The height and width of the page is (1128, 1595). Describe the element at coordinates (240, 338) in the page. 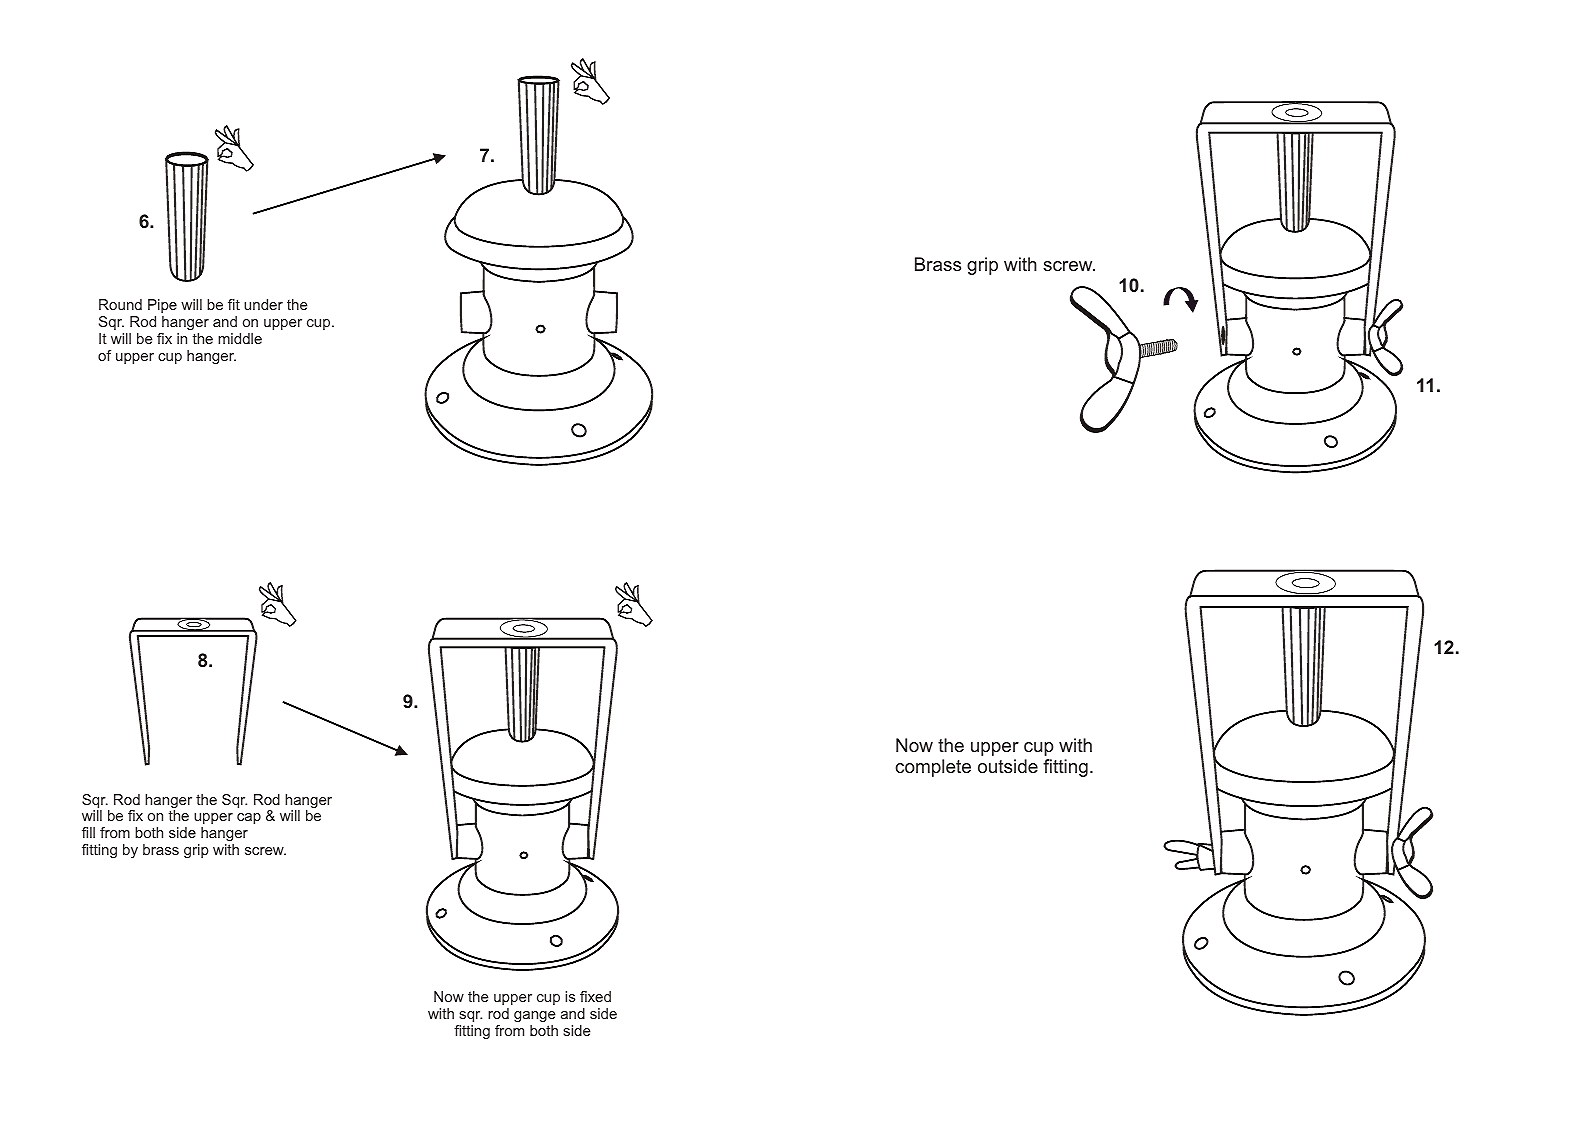

I see `middle` at that location.
